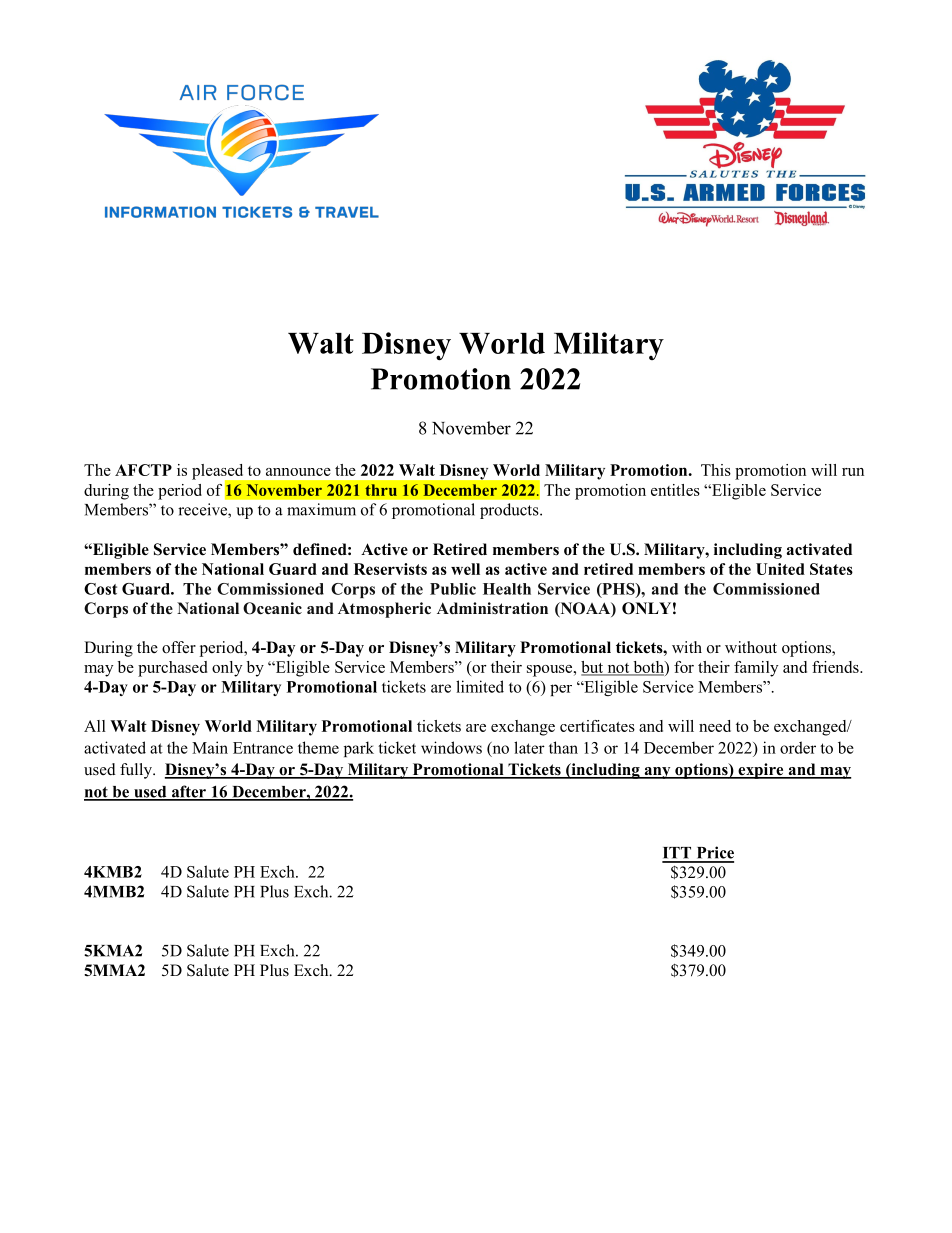 The image size is (952, 1233). I want to click on expire, so click(761, 771).
